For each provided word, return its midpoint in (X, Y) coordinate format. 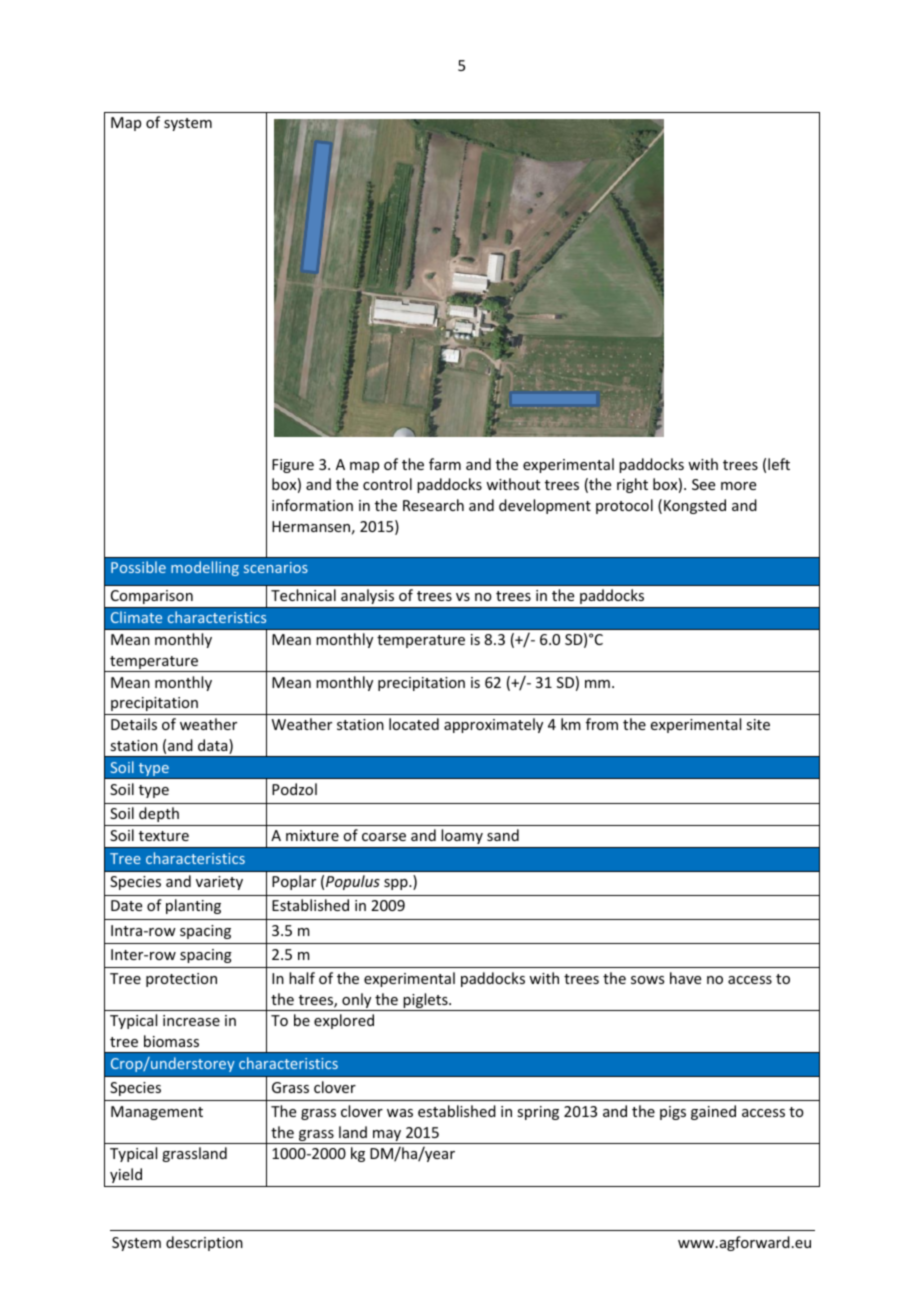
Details (134, 724)
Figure (293, 466)
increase (191, 1020)
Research (433, 505)
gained (713, 1112)
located (414, 724)
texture (164, 836)
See (703, 484)
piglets (425, 1002)
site (758, 724)
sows (647, 980)
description (204, 1243)
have (685, 978)
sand (503, 835)
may (387, 1137)
